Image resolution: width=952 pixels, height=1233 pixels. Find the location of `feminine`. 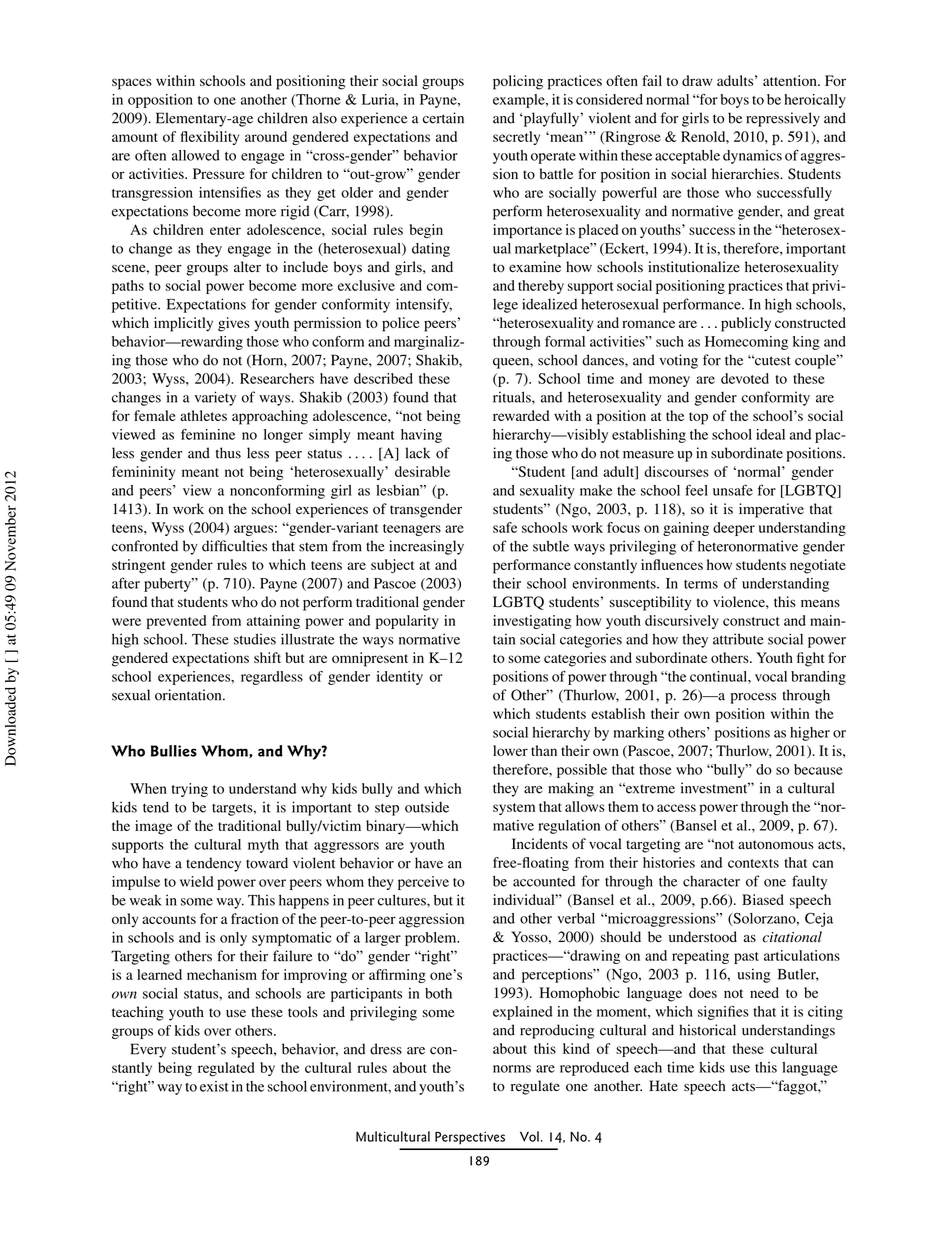

feminine is located at coordinates (208, 434).
